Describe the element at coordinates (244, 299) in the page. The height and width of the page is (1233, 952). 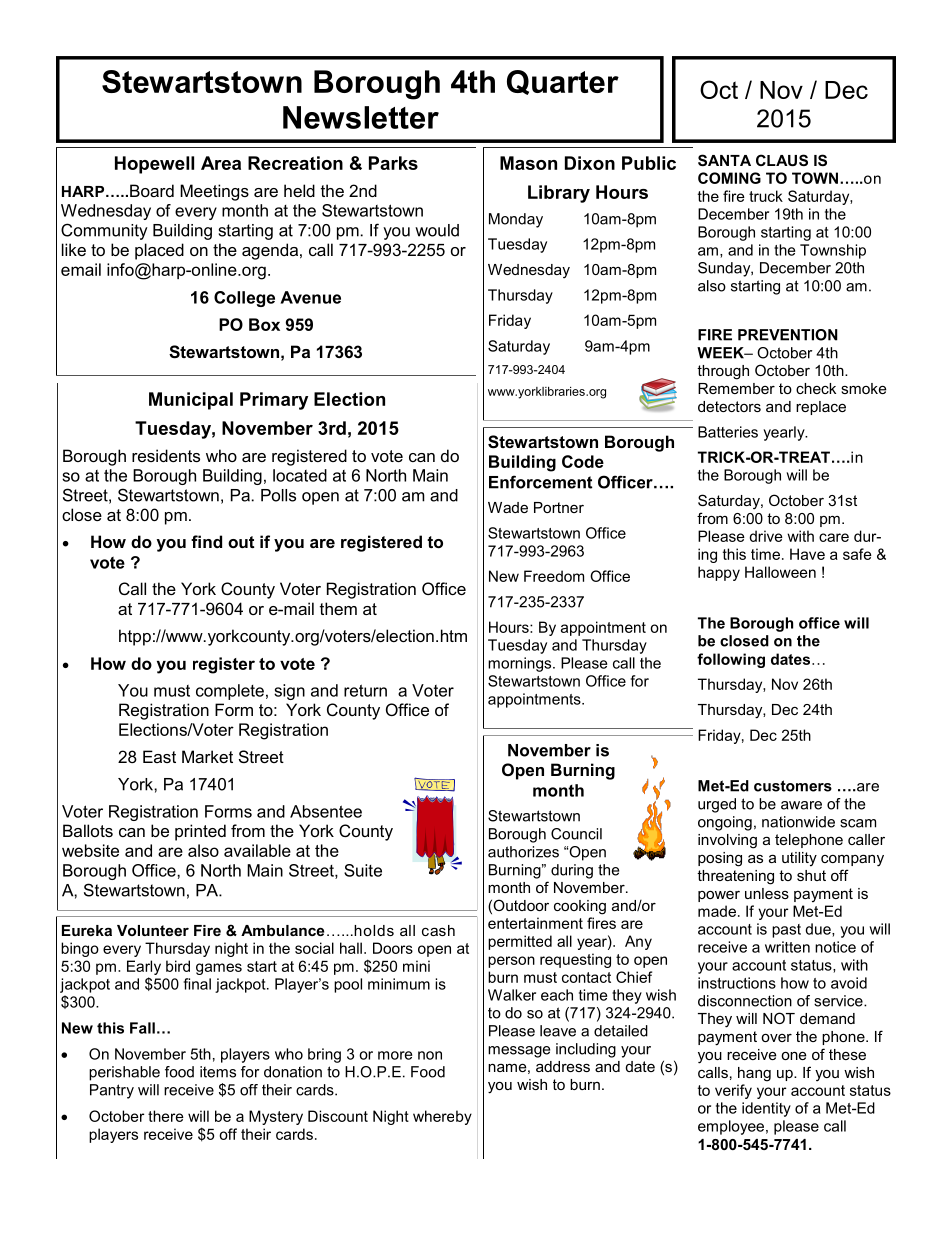
I see `College` at that location.
